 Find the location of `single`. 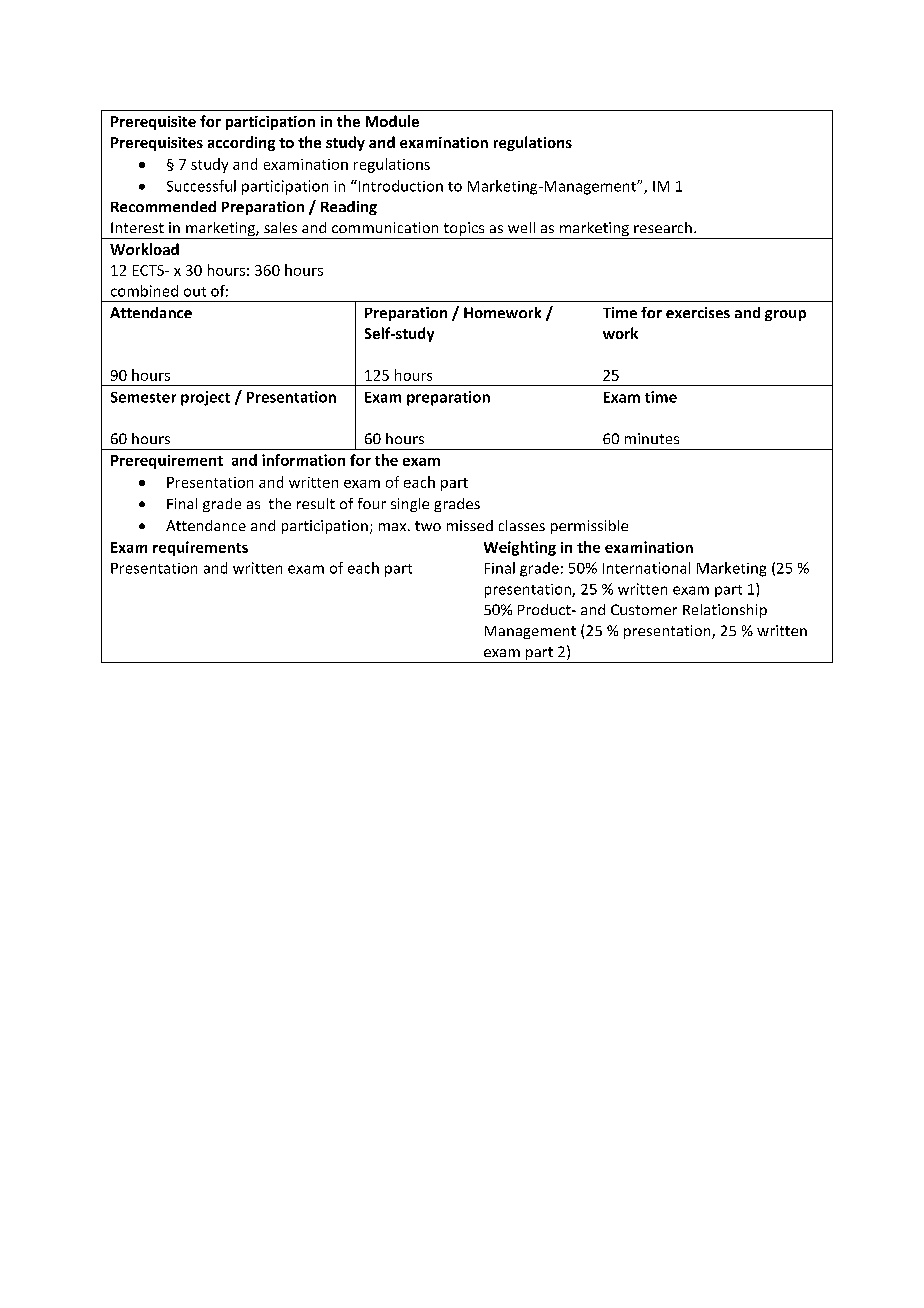

single is located at coordinates (410, 505).
